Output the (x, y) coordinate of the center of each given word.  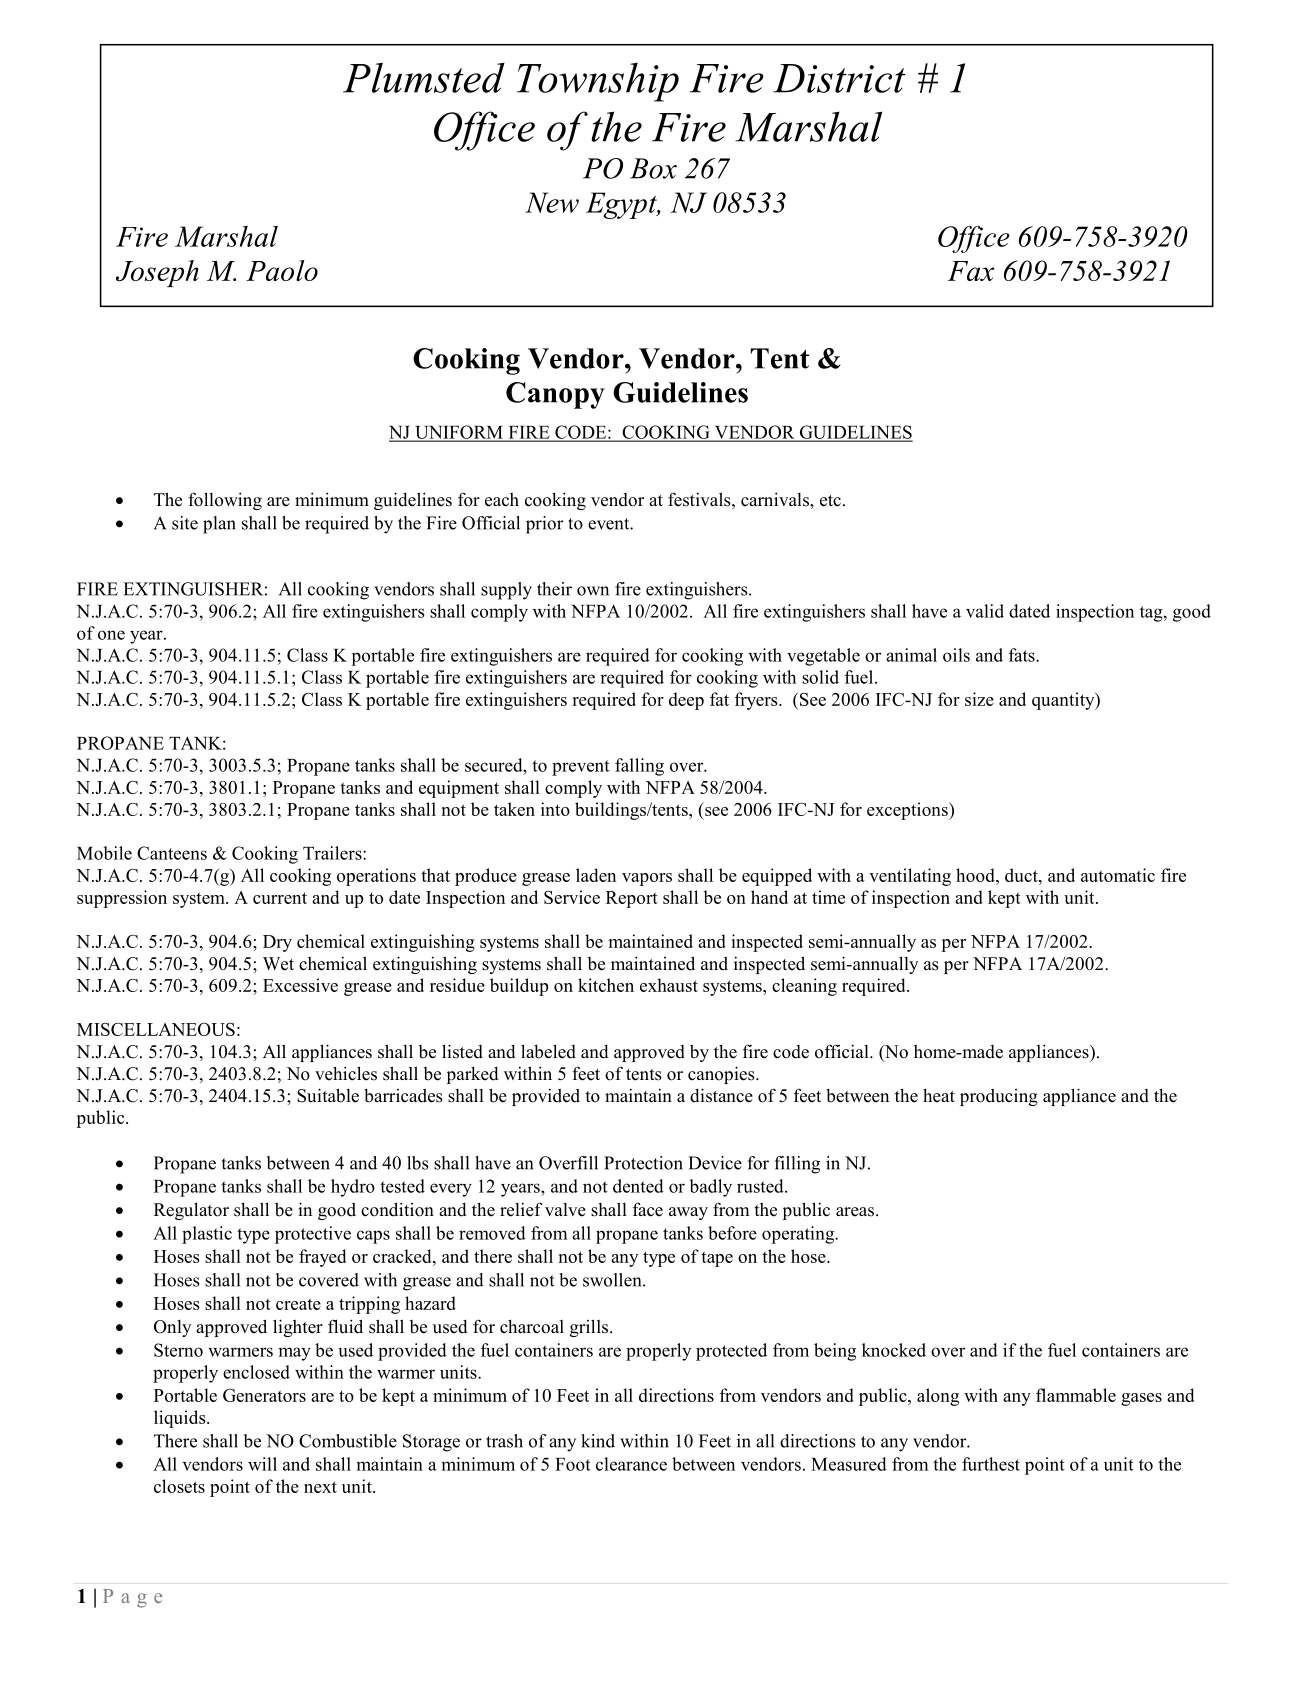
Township (598, 82)
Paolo (282, 270)
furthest (991, 1464)
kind (598, 1441)
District (839, 78)
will (262, 1464)
